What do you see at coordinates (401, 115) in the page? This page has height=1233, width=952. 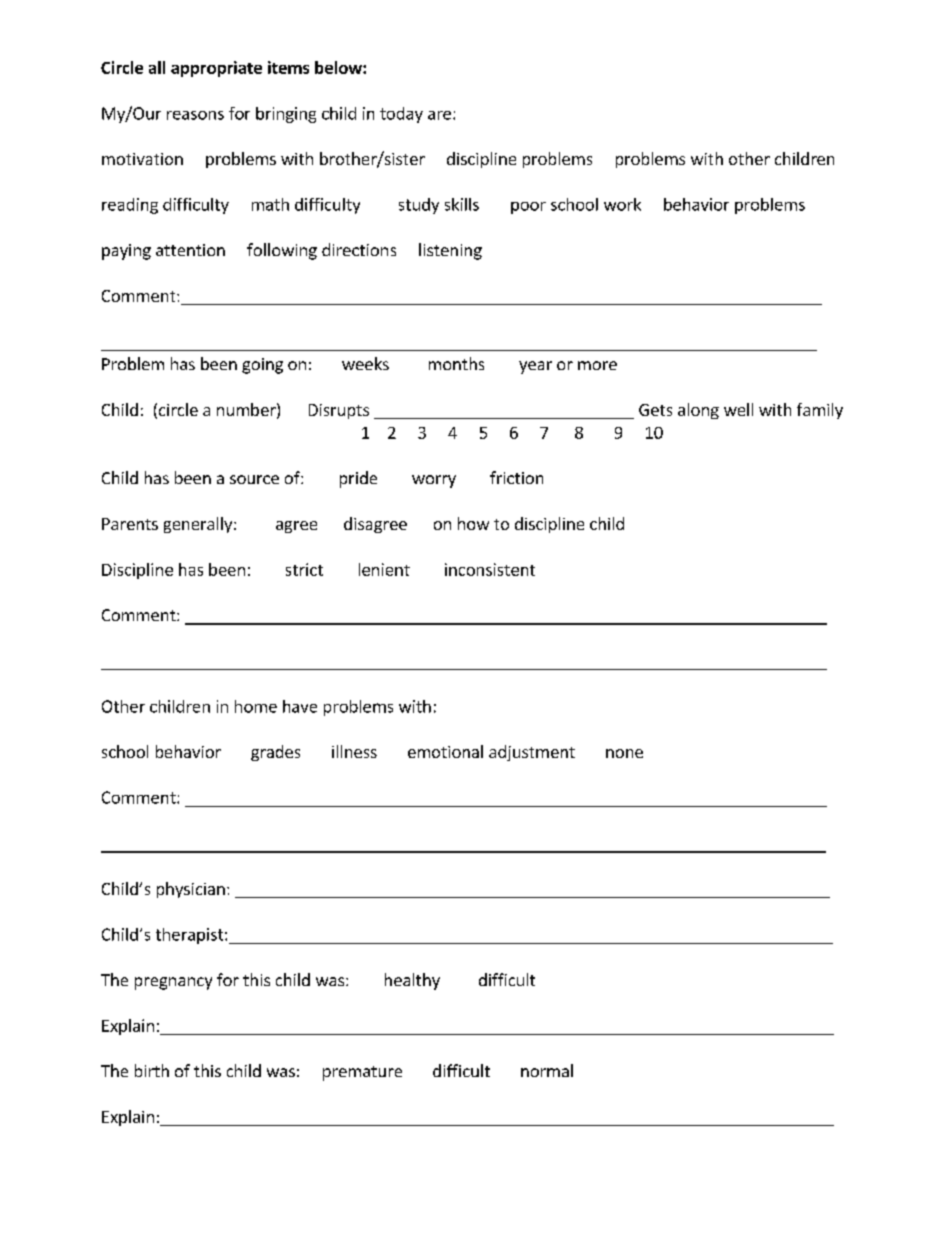 I see `today` at bounding box center [401, 115].
